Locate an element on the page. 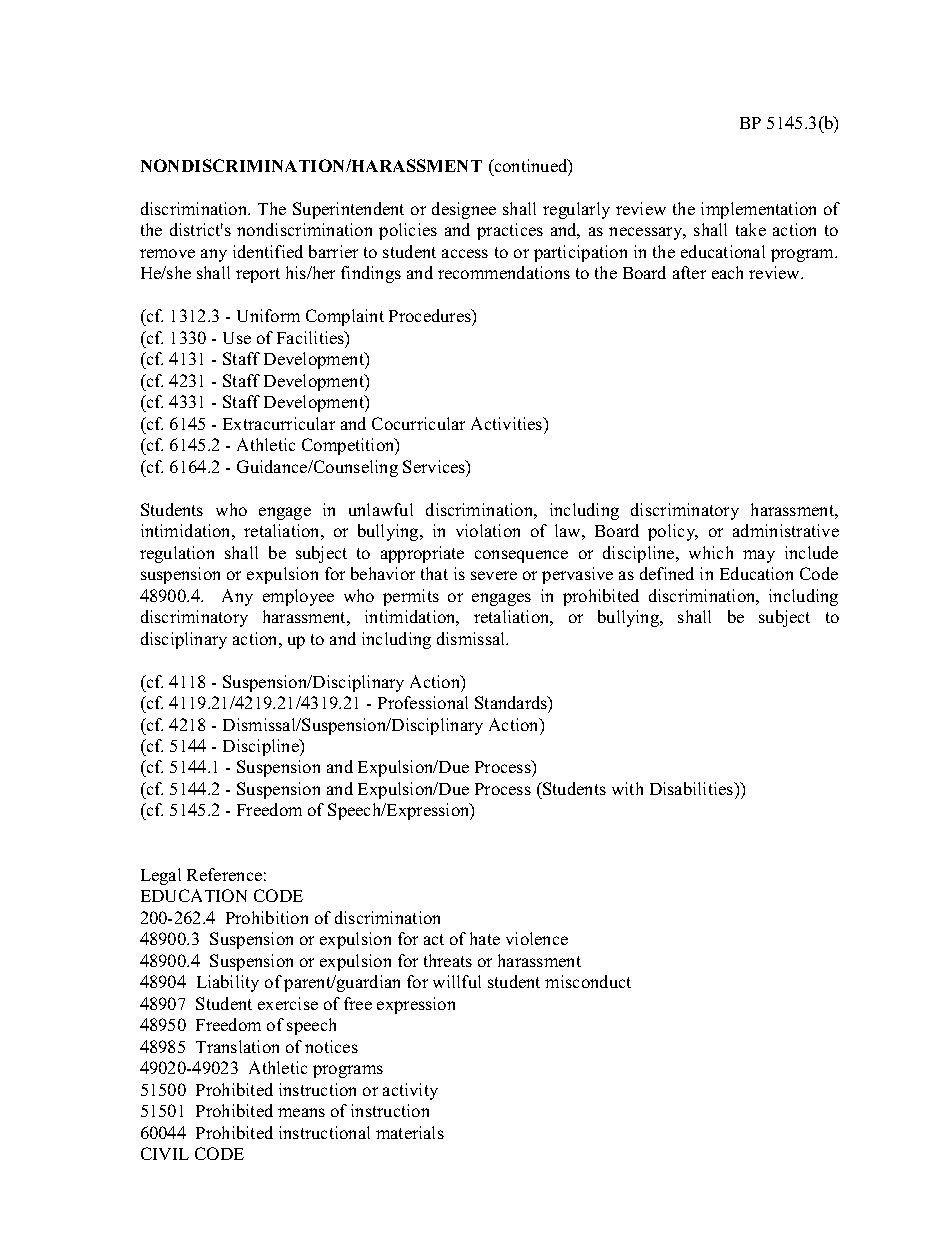 This image has height=1233, width=952. which is located at coordinates (711, 552).
